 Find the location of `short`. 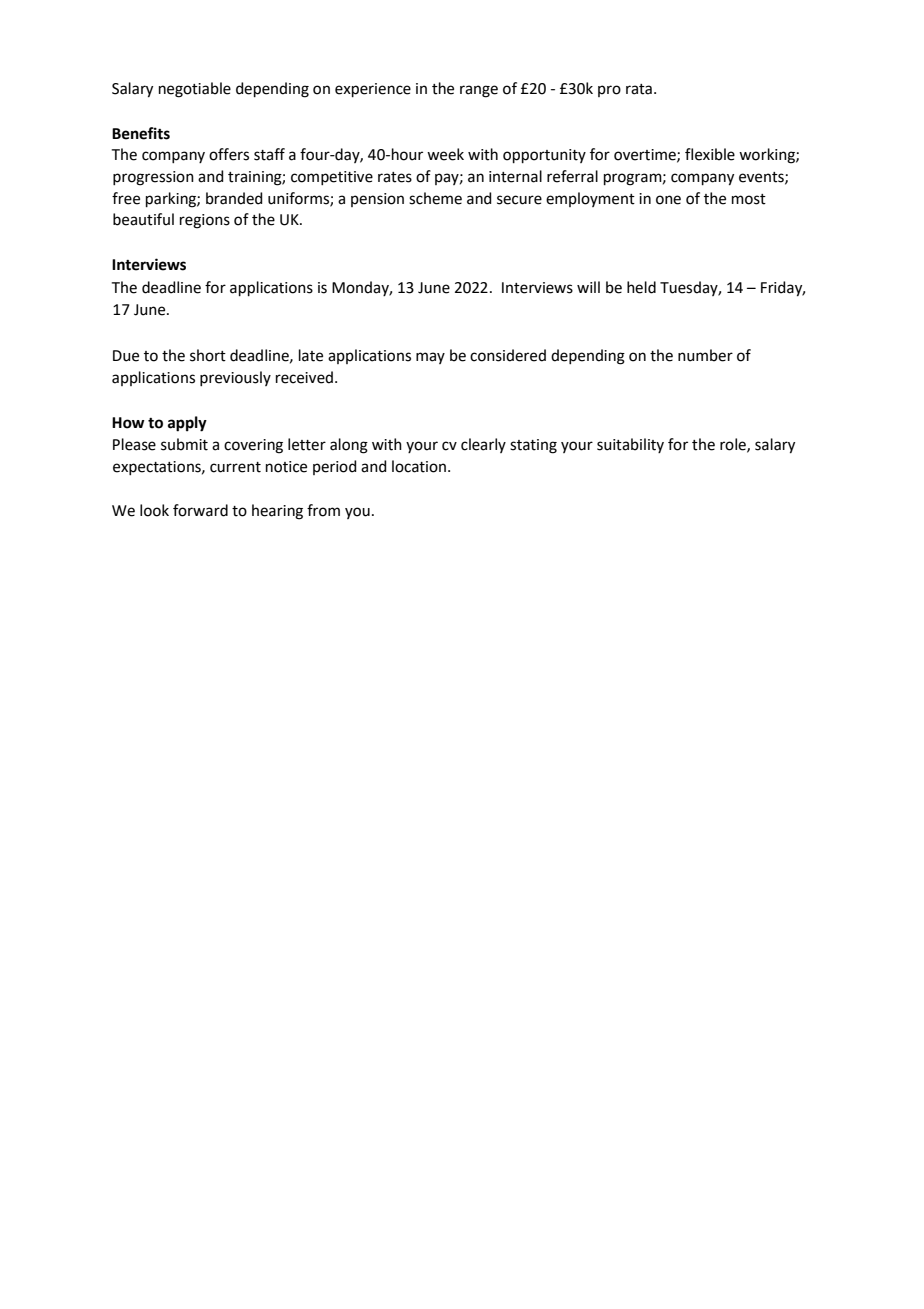

short is located at coordinates (208, 355).
